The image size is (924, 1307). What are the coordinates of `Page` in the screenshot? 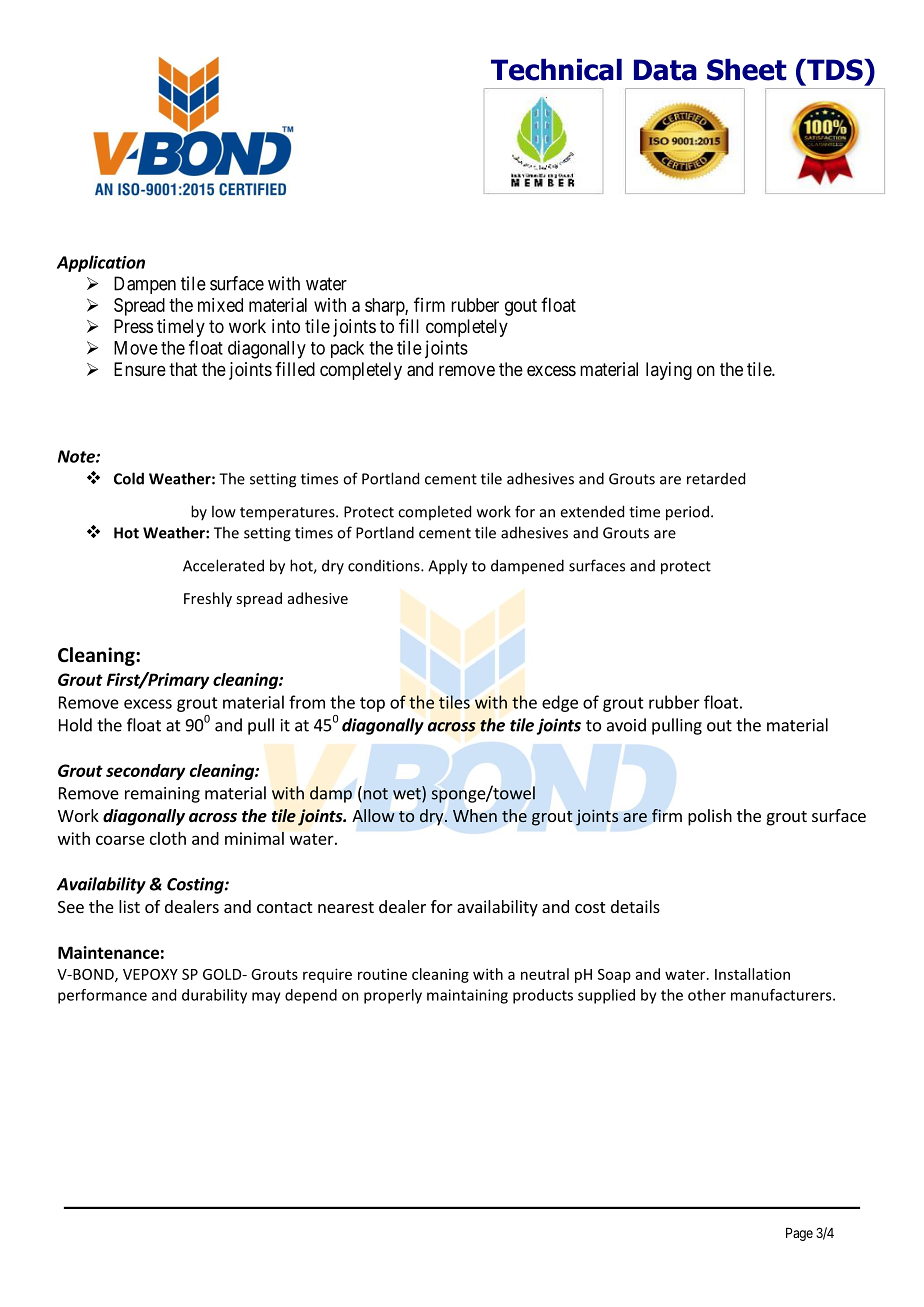 It's located at (799, 1234).
